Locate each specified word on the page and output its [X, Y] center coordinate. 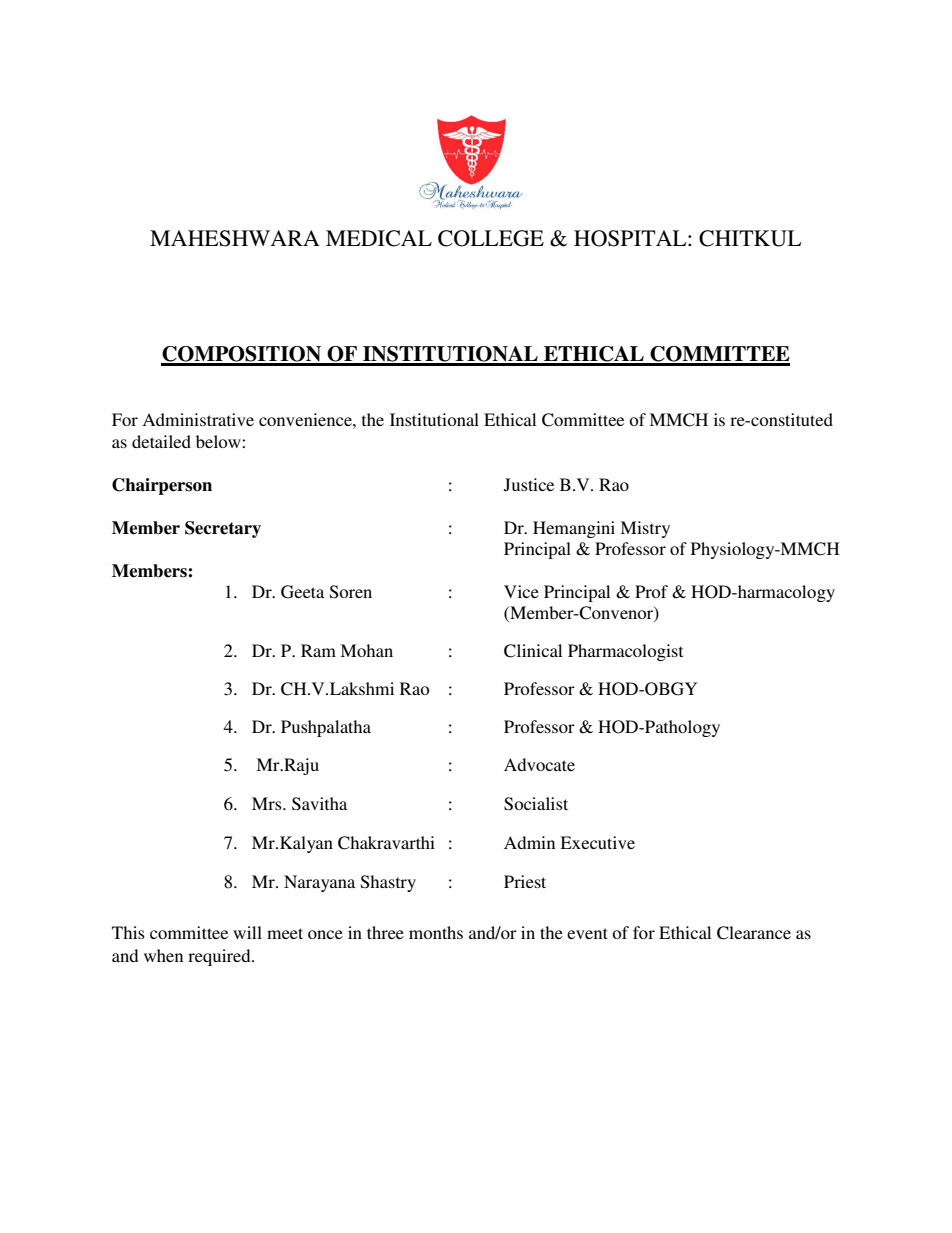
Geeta [302, 592]
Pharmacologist [625, 652]
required [220, 957]
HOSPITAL [631, 238]
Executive [597, 842]
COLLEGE [491, 238]
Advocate [539, 764]
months [436, 932]
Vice [521, 591]
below [219, 441]
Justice [529, 485]
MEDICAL [379, 238]
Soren [351, 592]
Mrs [268, 803]
